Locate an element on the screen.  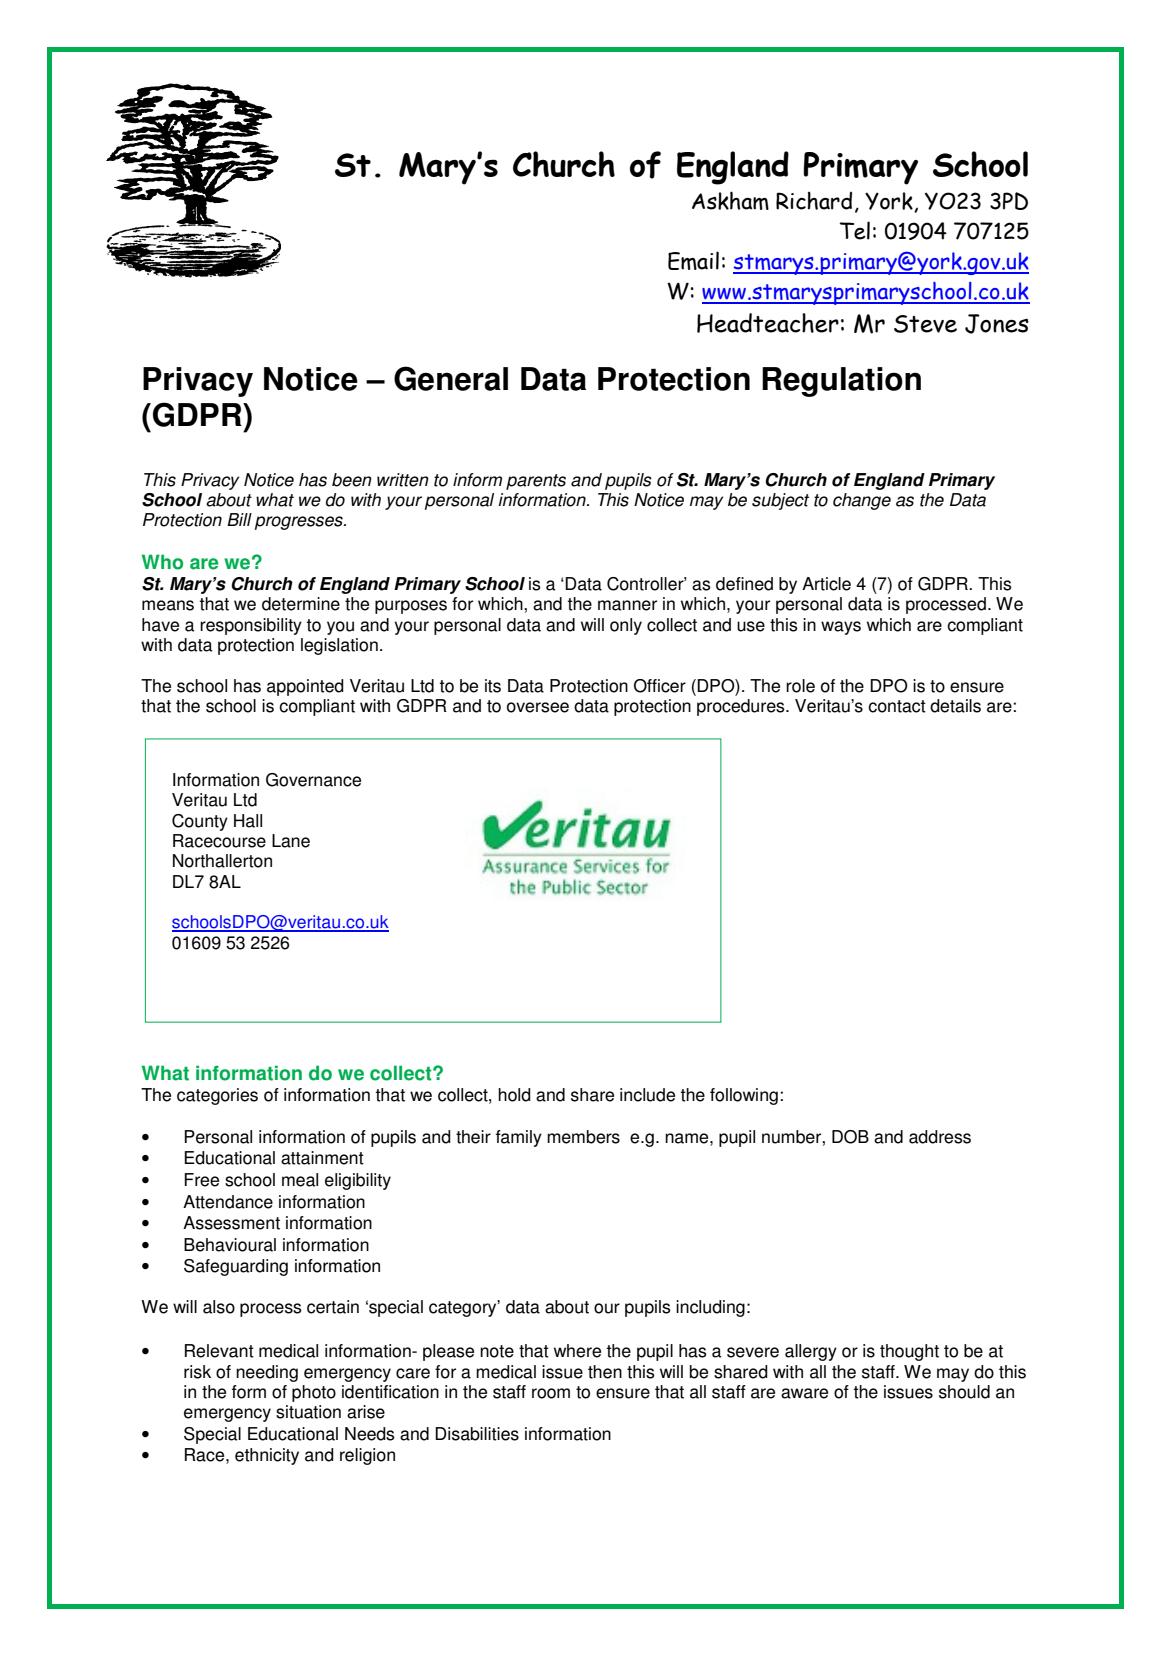
Tel is located at coordinates (855, 230).
